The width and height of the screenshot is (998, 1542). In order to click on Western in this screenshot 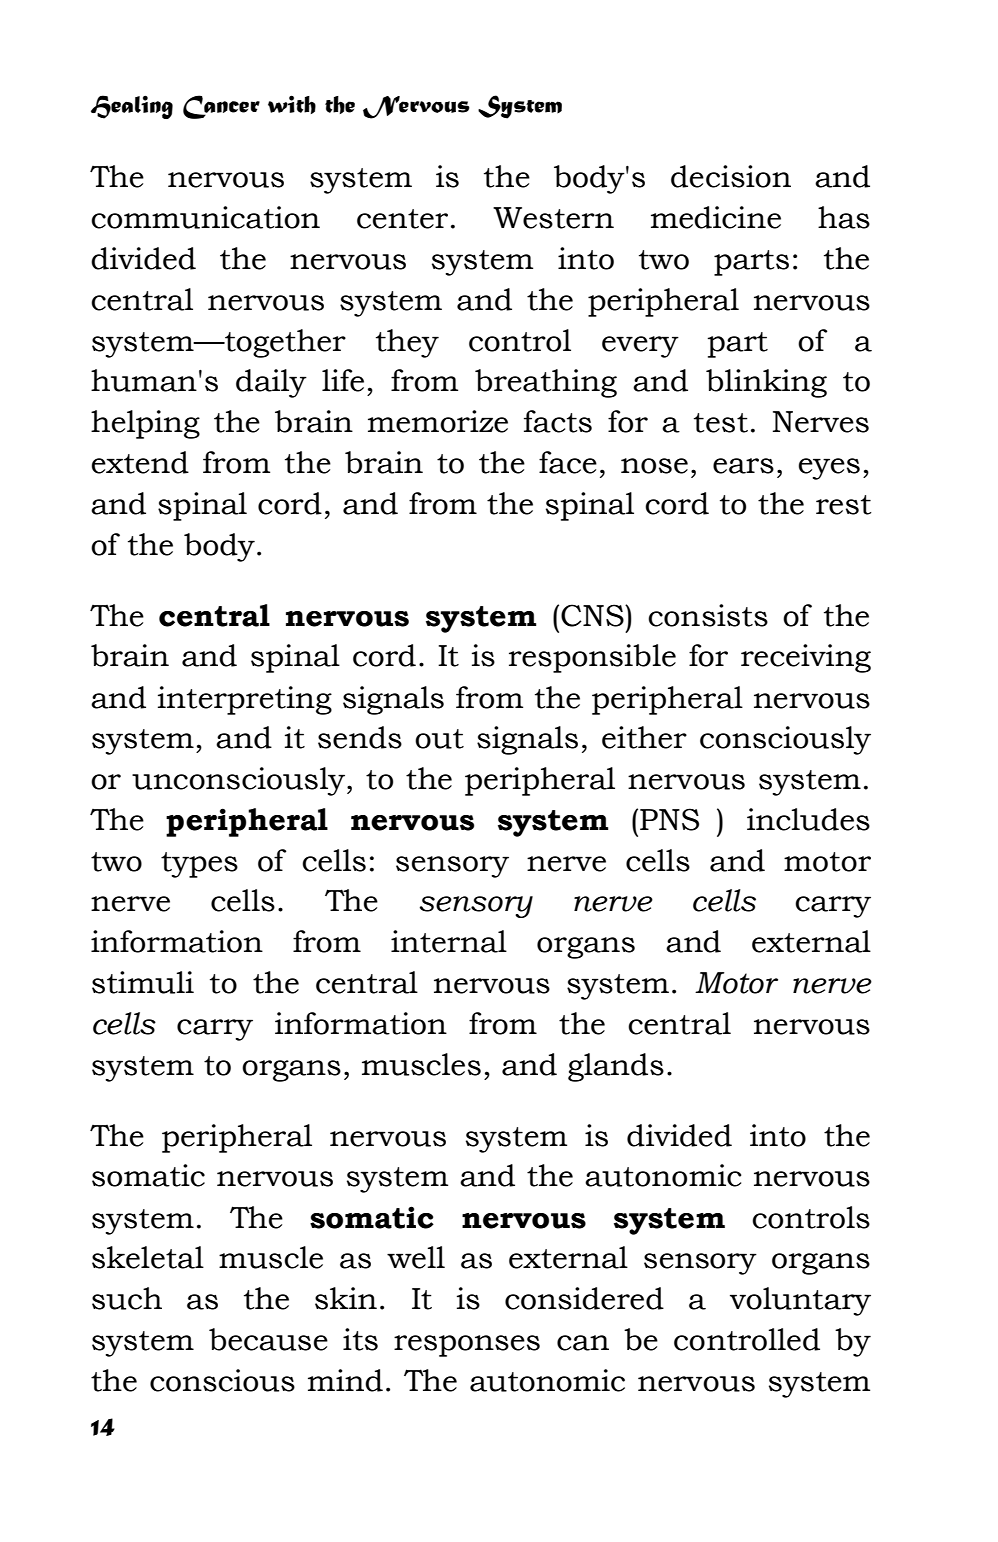, I will do `click(553, 218)`.
